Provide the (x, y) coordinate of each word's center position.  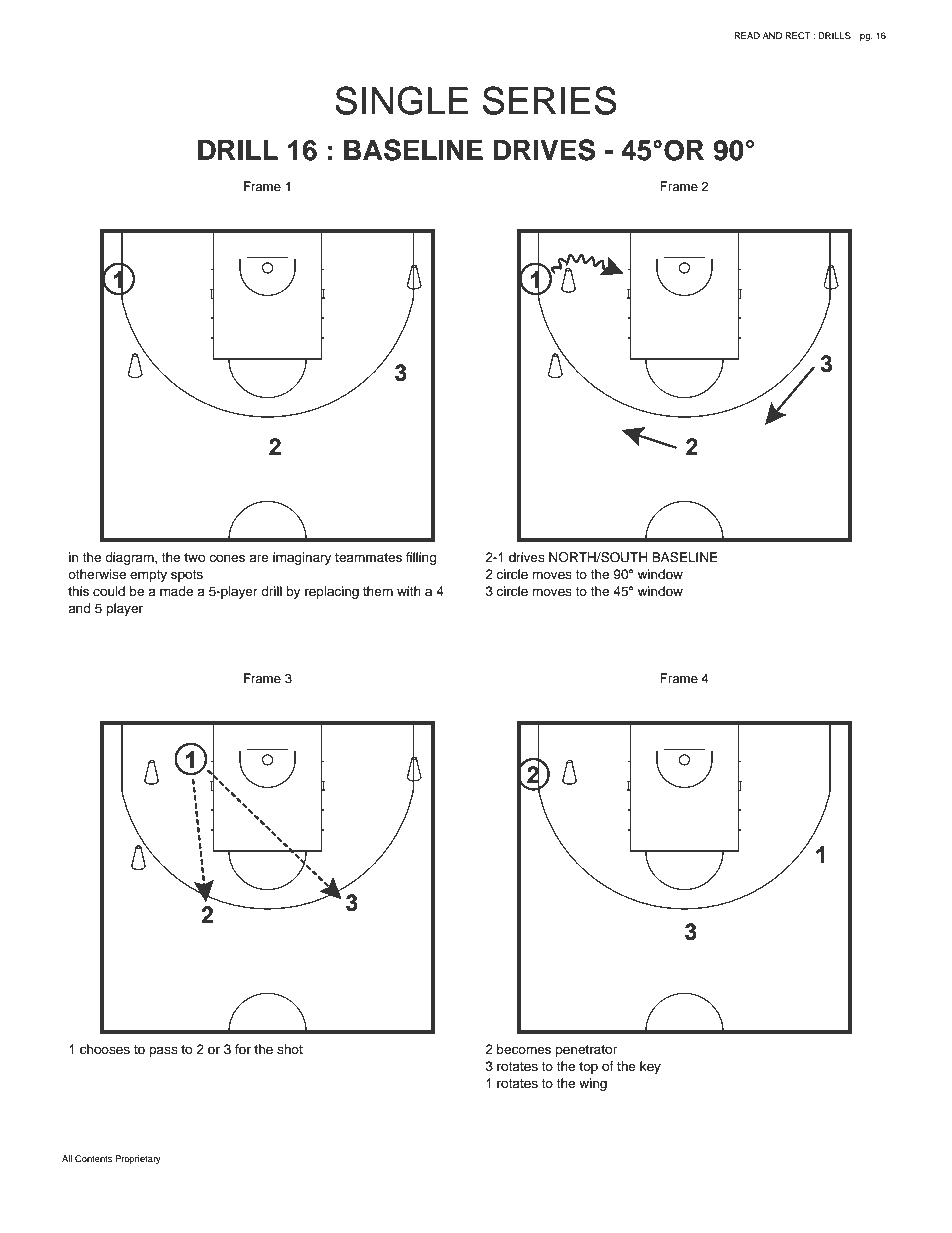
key (650, 1067)
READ (747, 35)
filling (421, 558)
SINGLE (401, 100)
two (194, 557)
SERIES (550, 100)
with (409, 591)
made (176, 591)
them (378, 591)
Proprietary (138, 1159)
